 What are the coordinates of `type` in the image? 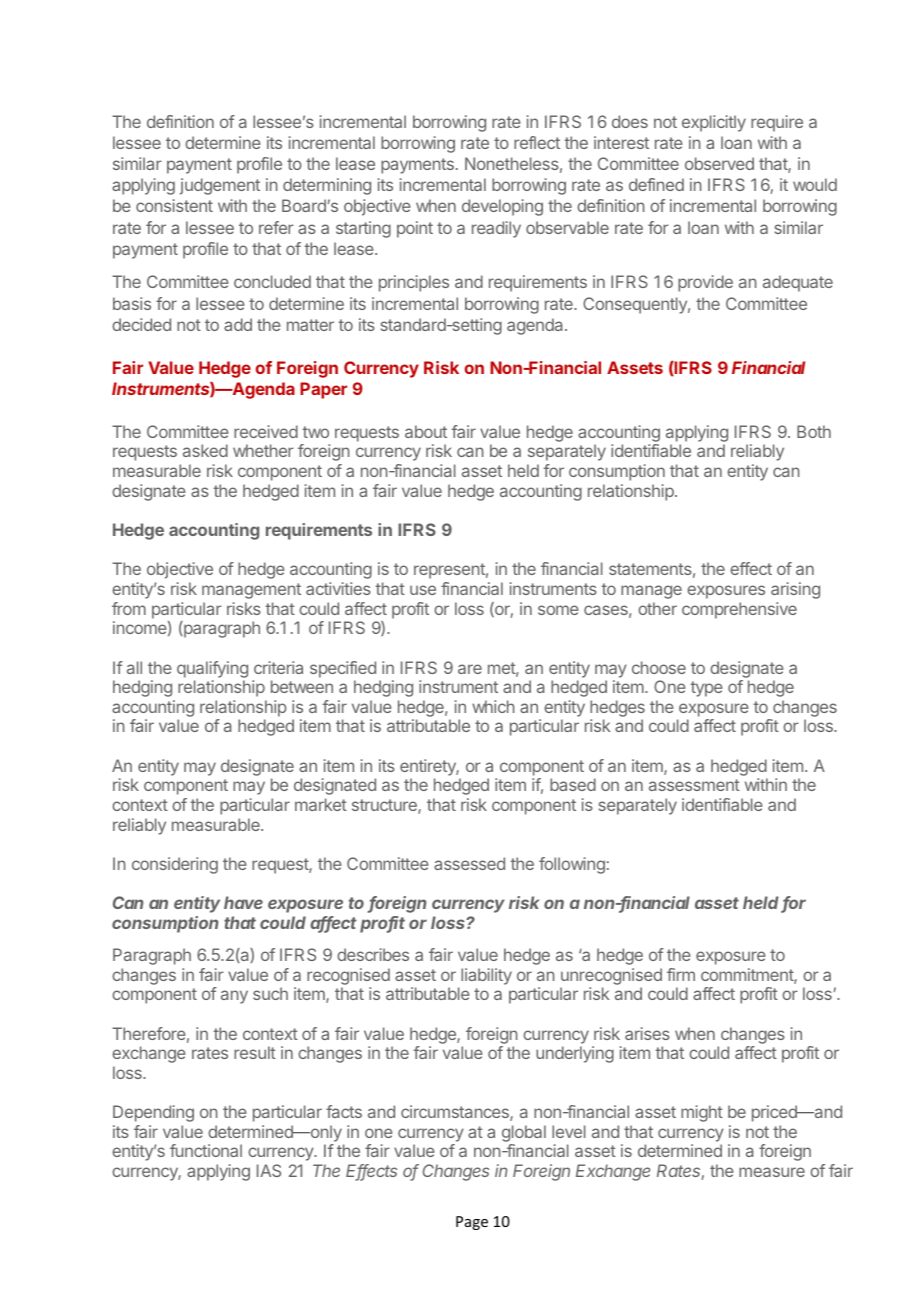 It's located at (707, 689).
